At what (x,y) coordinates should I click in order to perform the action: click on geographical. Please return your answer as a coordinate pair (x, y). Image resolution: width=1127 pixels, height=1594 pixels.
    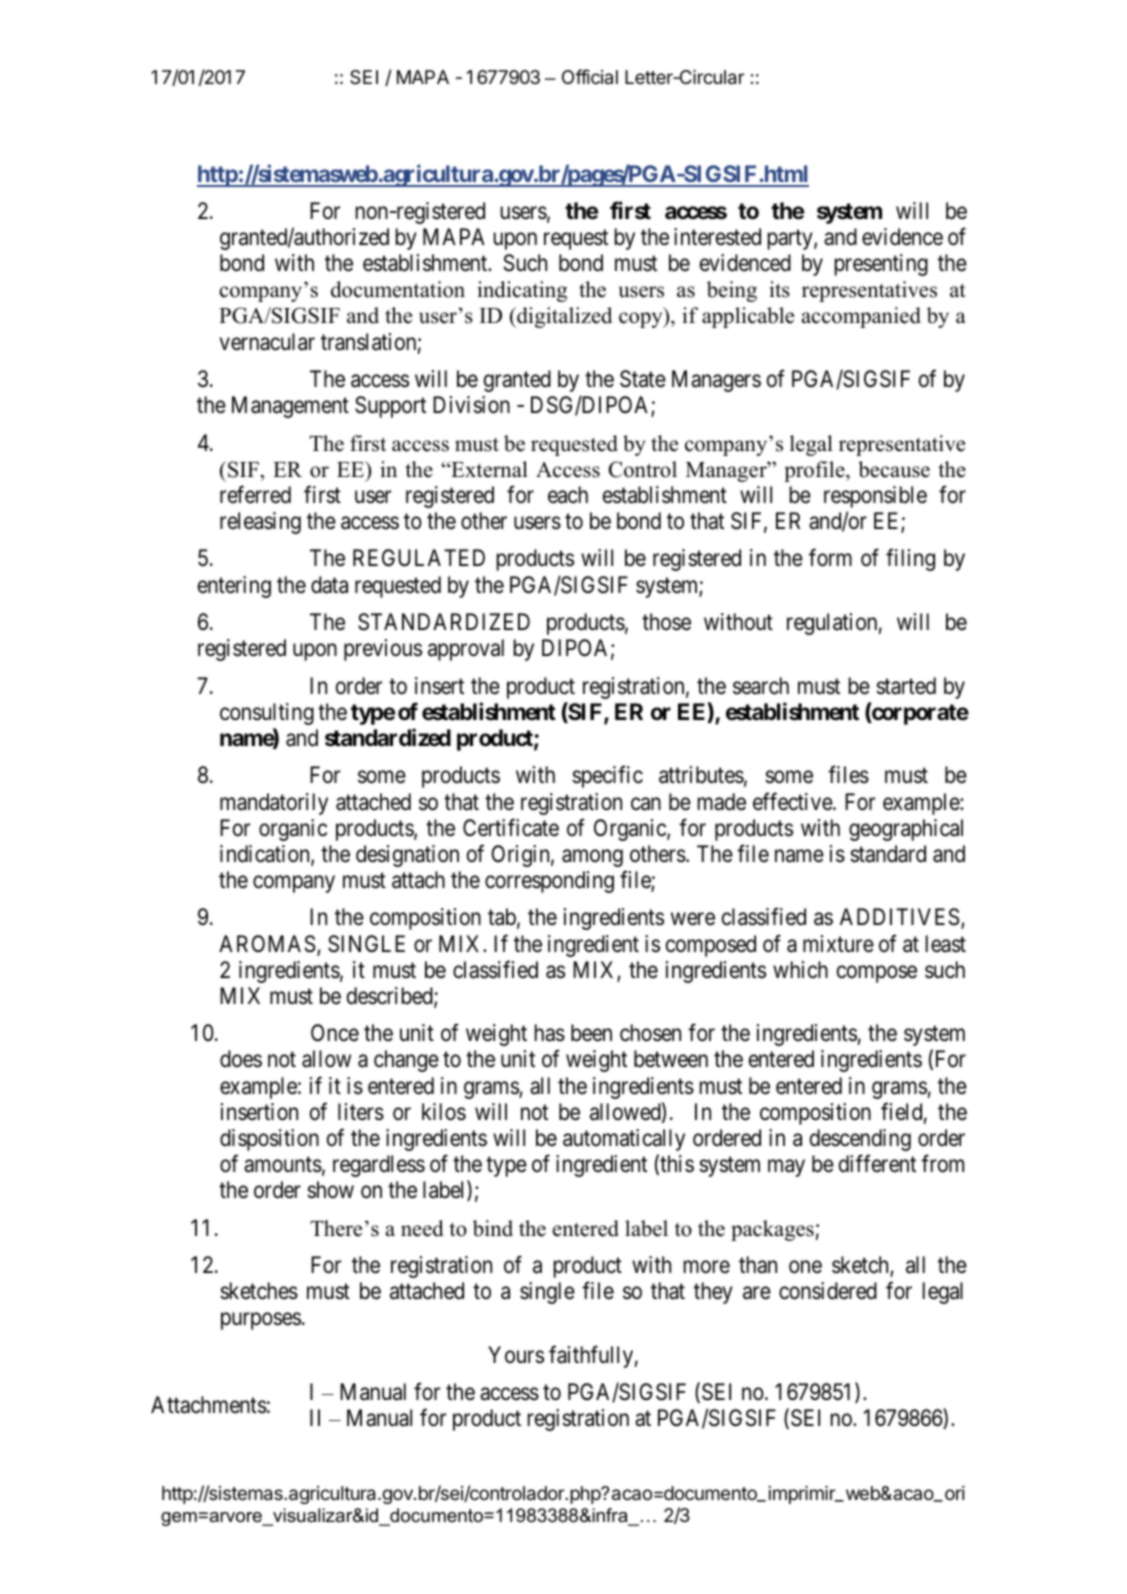
    Looking at the image, I should click on (906, 830).
